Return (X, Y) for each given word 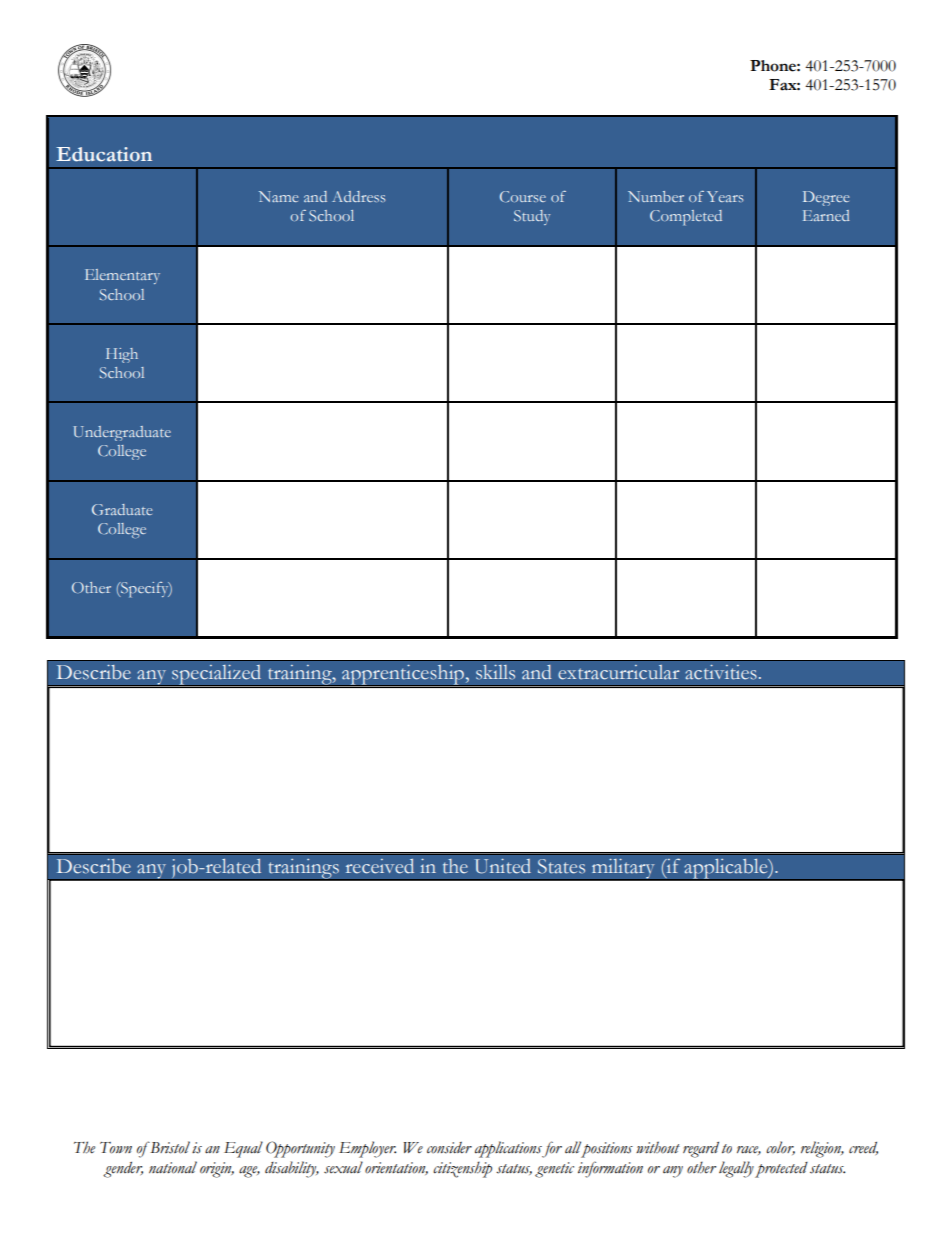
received (380, 866)
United (503, 866)
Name (278, 196)
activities (721, 672)
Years (725, 196)
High (122, 355)
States (561, 866)
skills (495, 672)
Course (523, 196)
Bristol (169, 1147)
